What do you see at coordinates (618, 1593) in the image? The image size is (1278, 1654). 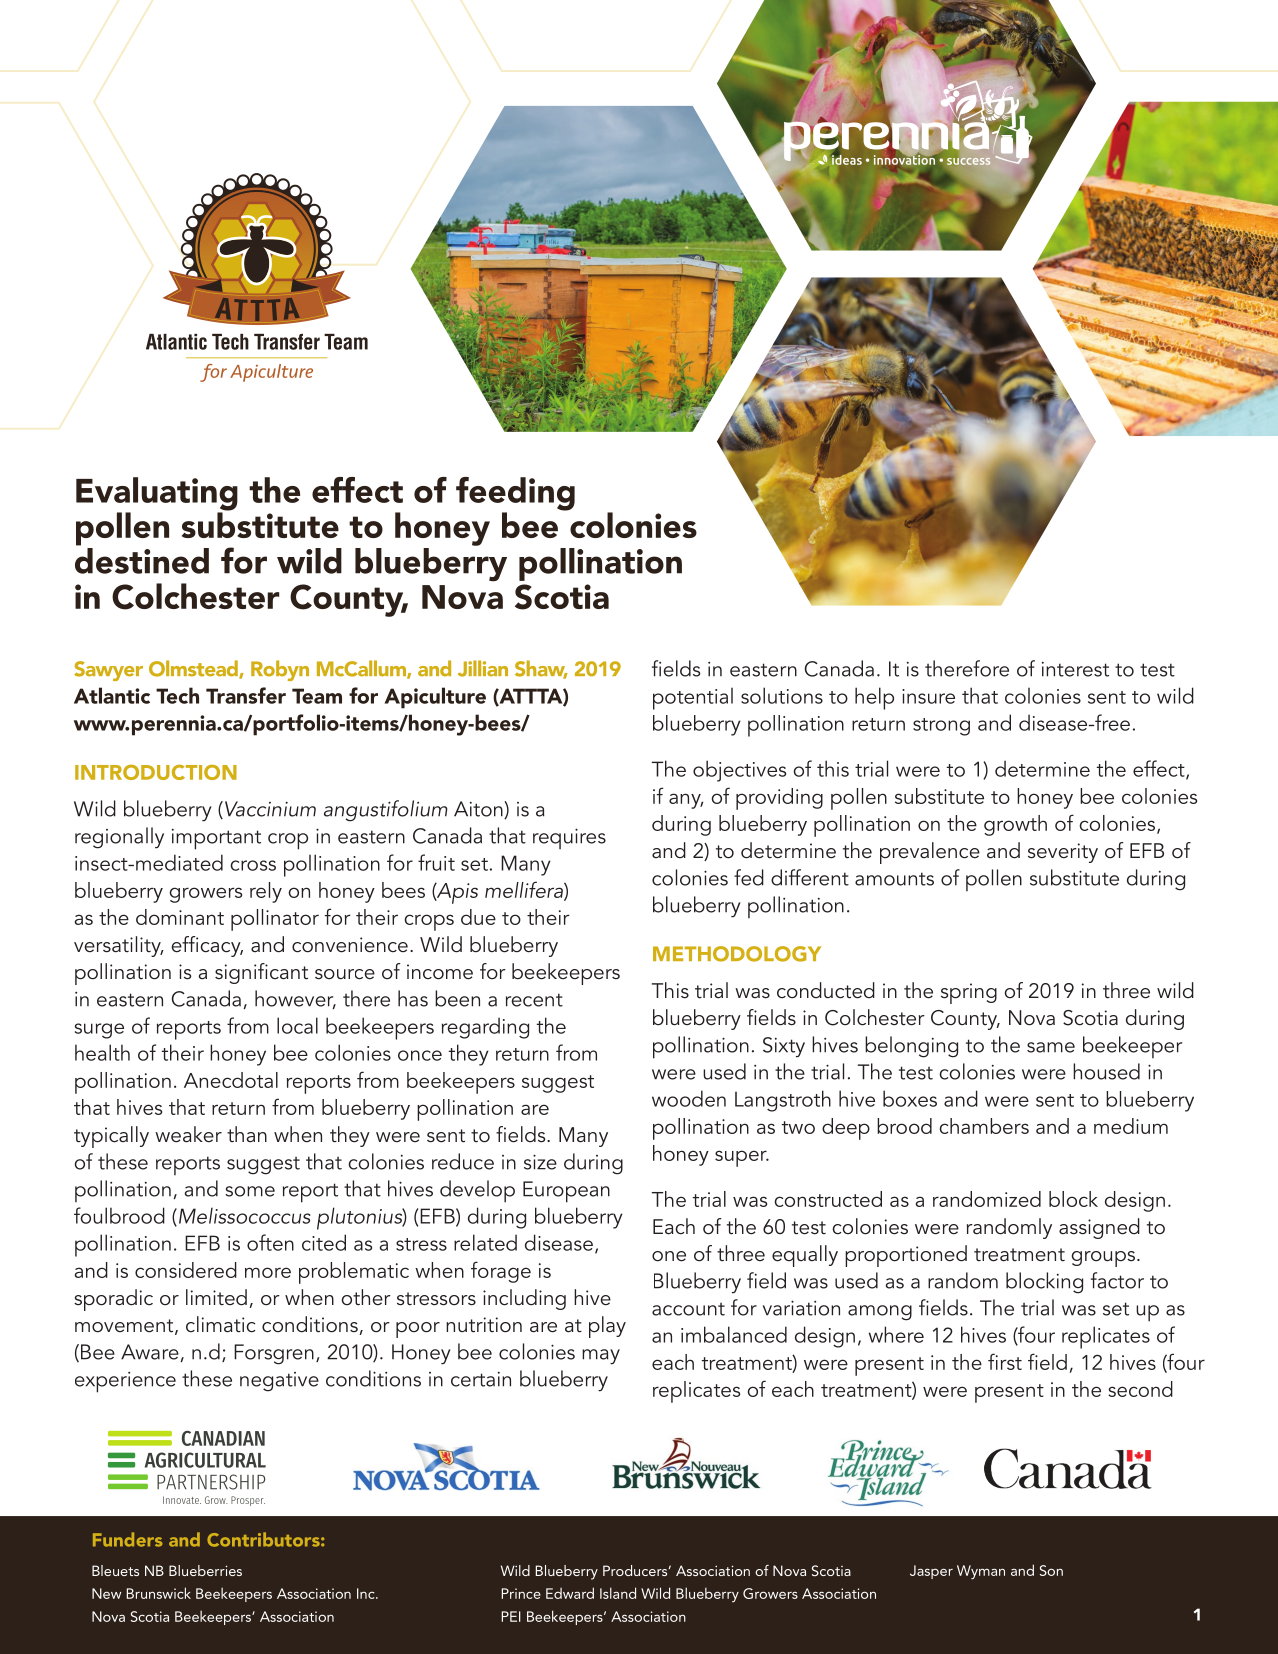 I see `Island` at bounding box center [618, 1593].
